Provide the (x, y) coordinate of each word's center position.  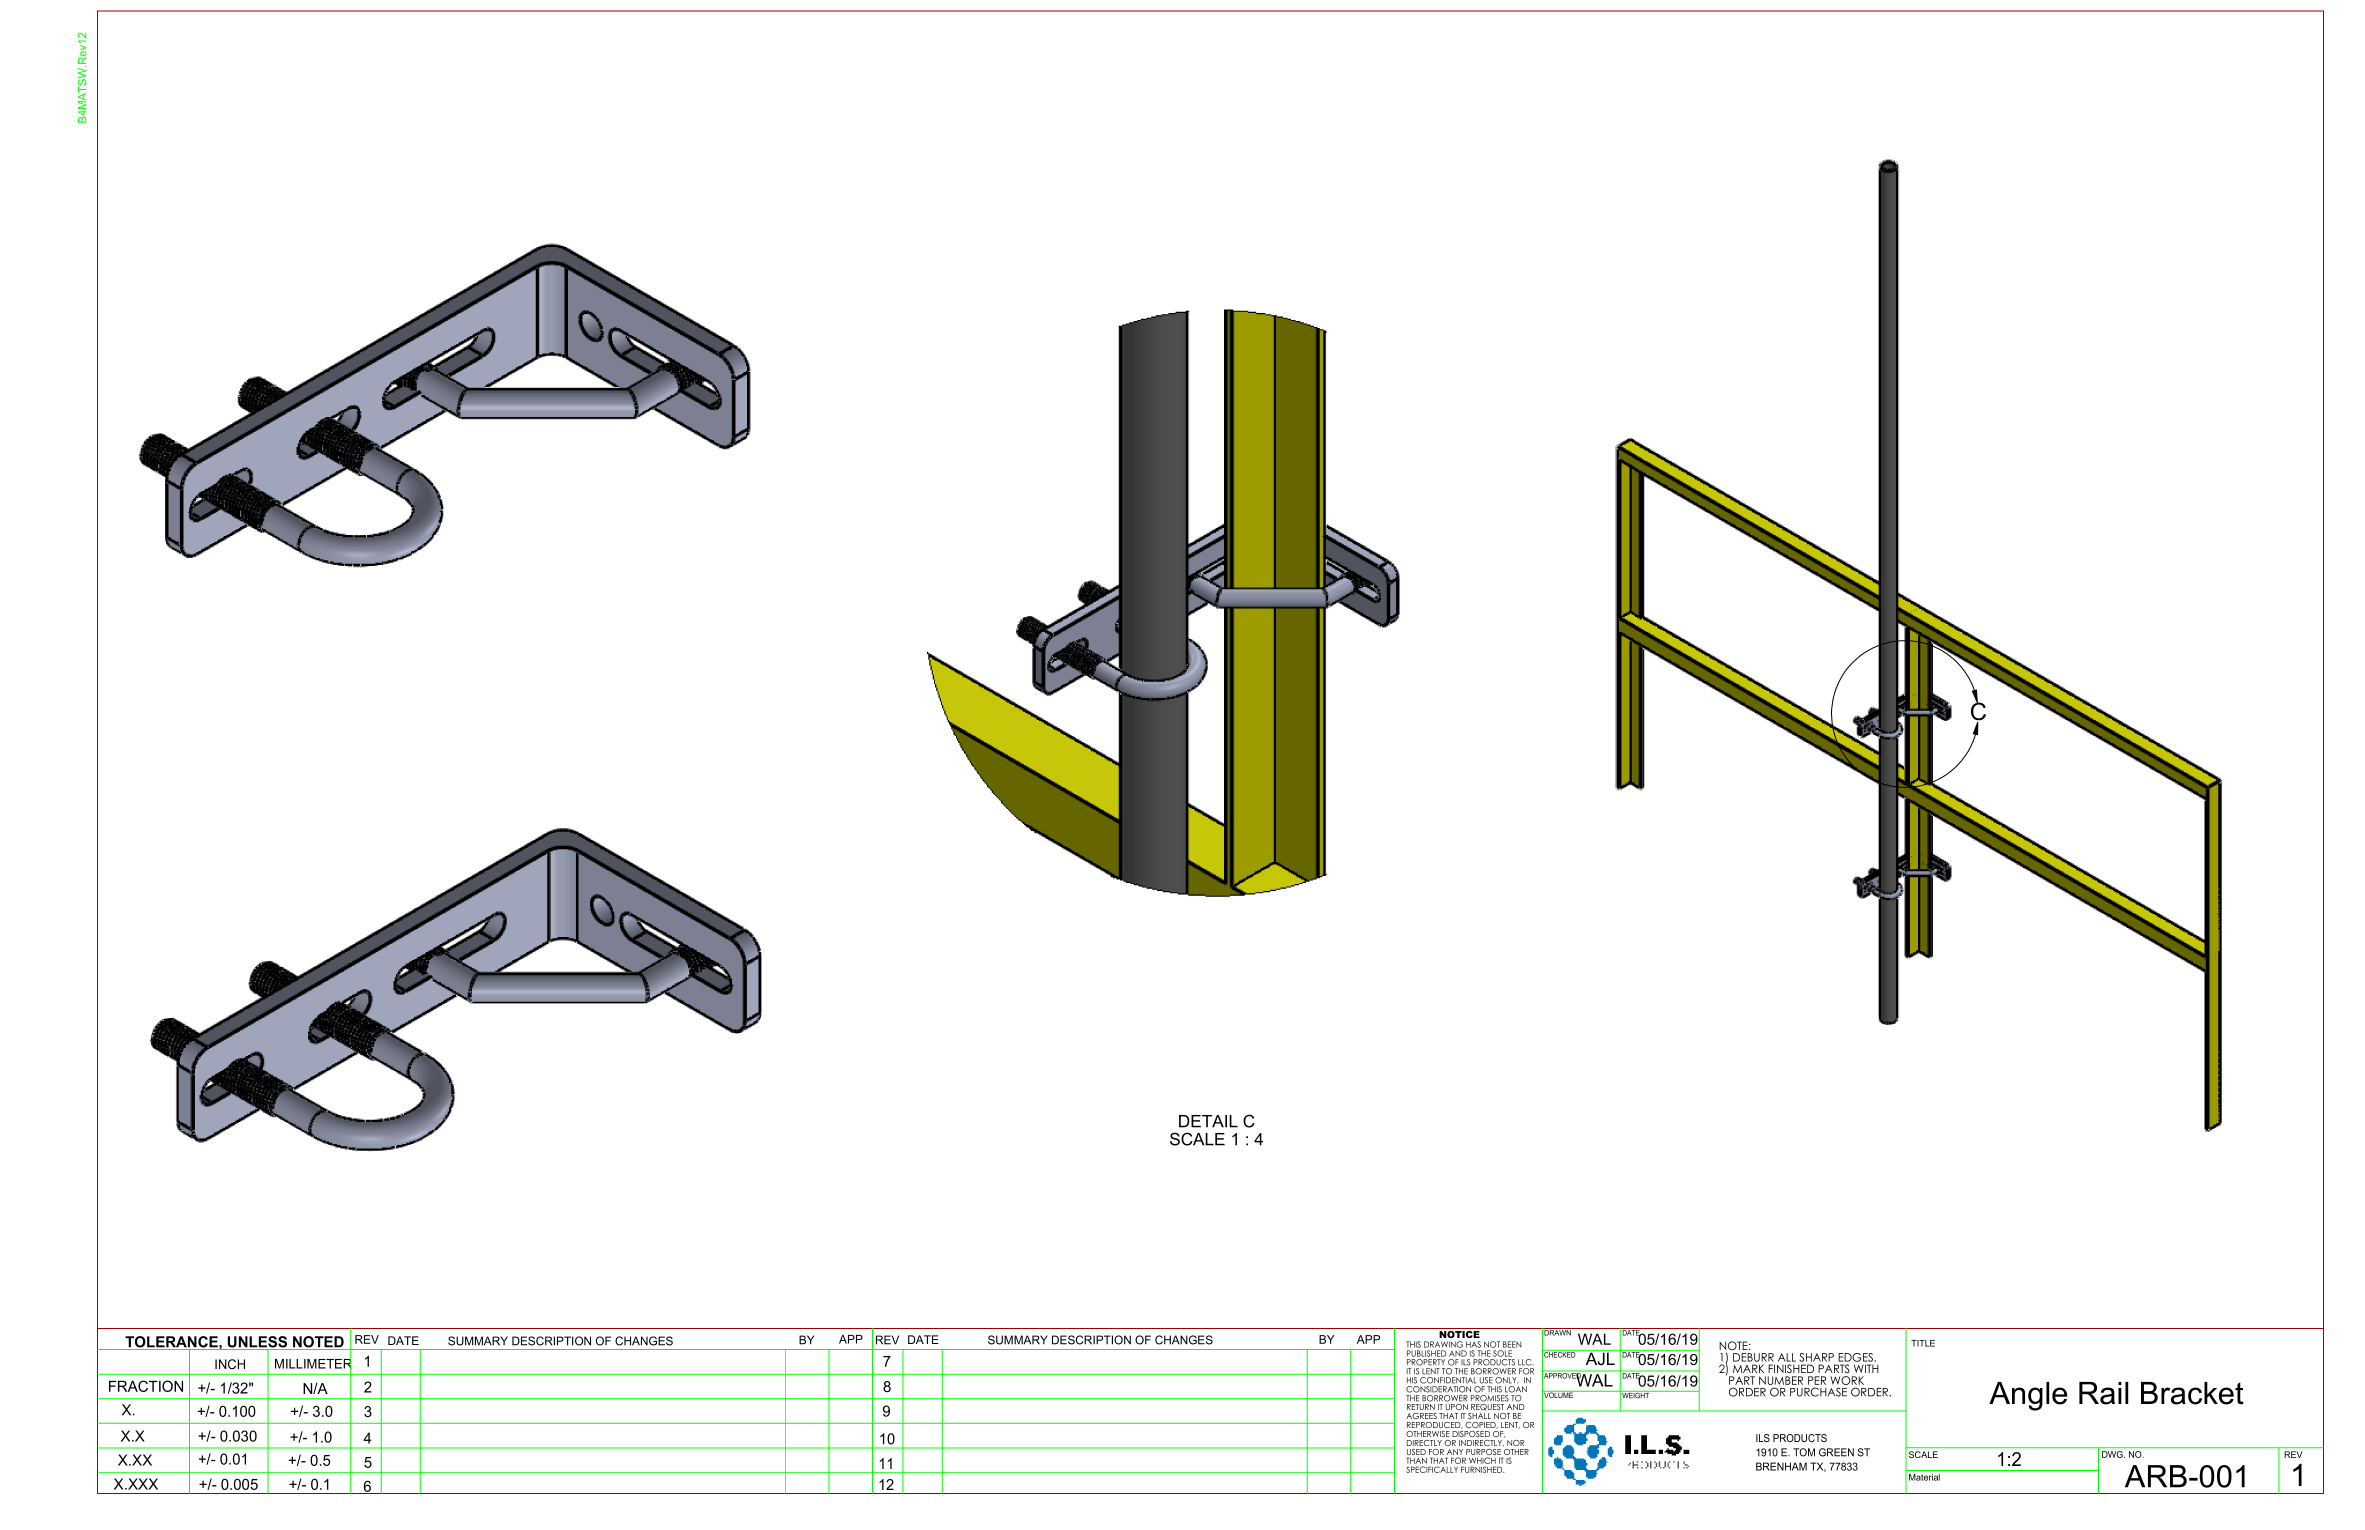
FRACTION (146, 1386)
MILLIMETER (313, 1363)
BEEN (1512, 1344)
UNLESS (258, 1343)
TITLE (1923, 1343)
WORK (1847, 1380)
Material (1924, 1477)
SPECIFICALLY (1432, 1469)
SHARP (1816, 1357)
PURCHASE (1818, 1392)
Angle (2028, 1396)
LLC (1526, 1362)
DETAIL (1208, 1121)
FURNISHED (1483, 1469)
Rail (2104, 1393)
